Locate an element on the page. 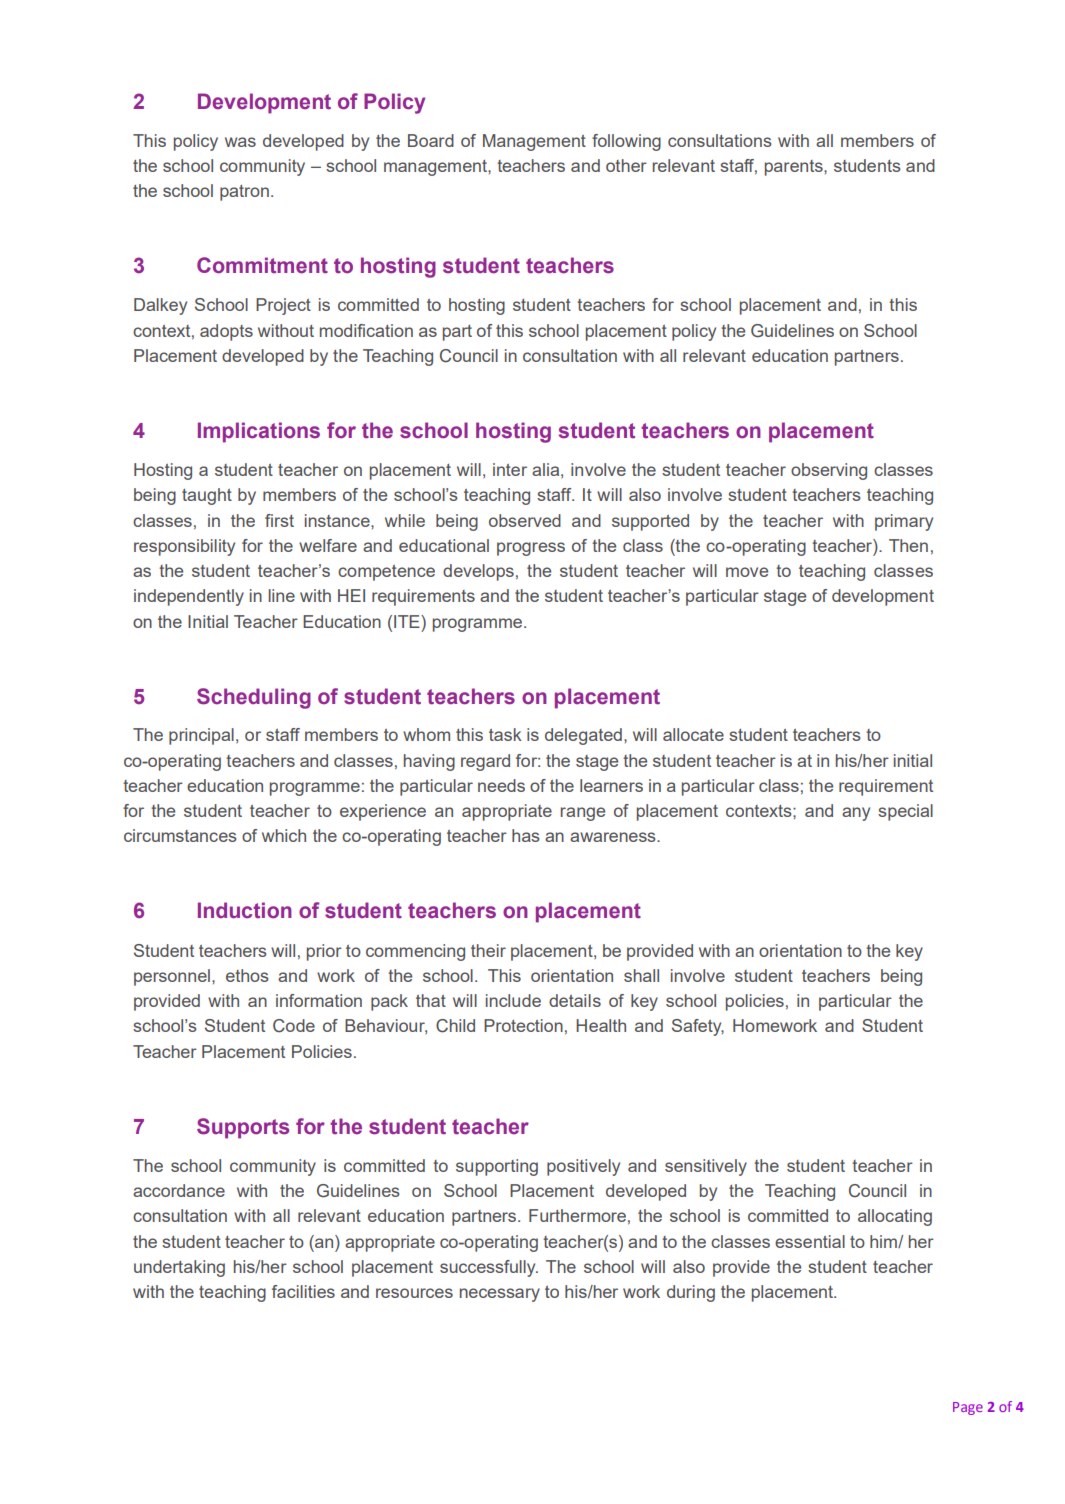  first is located at coordinates (279, 520).
